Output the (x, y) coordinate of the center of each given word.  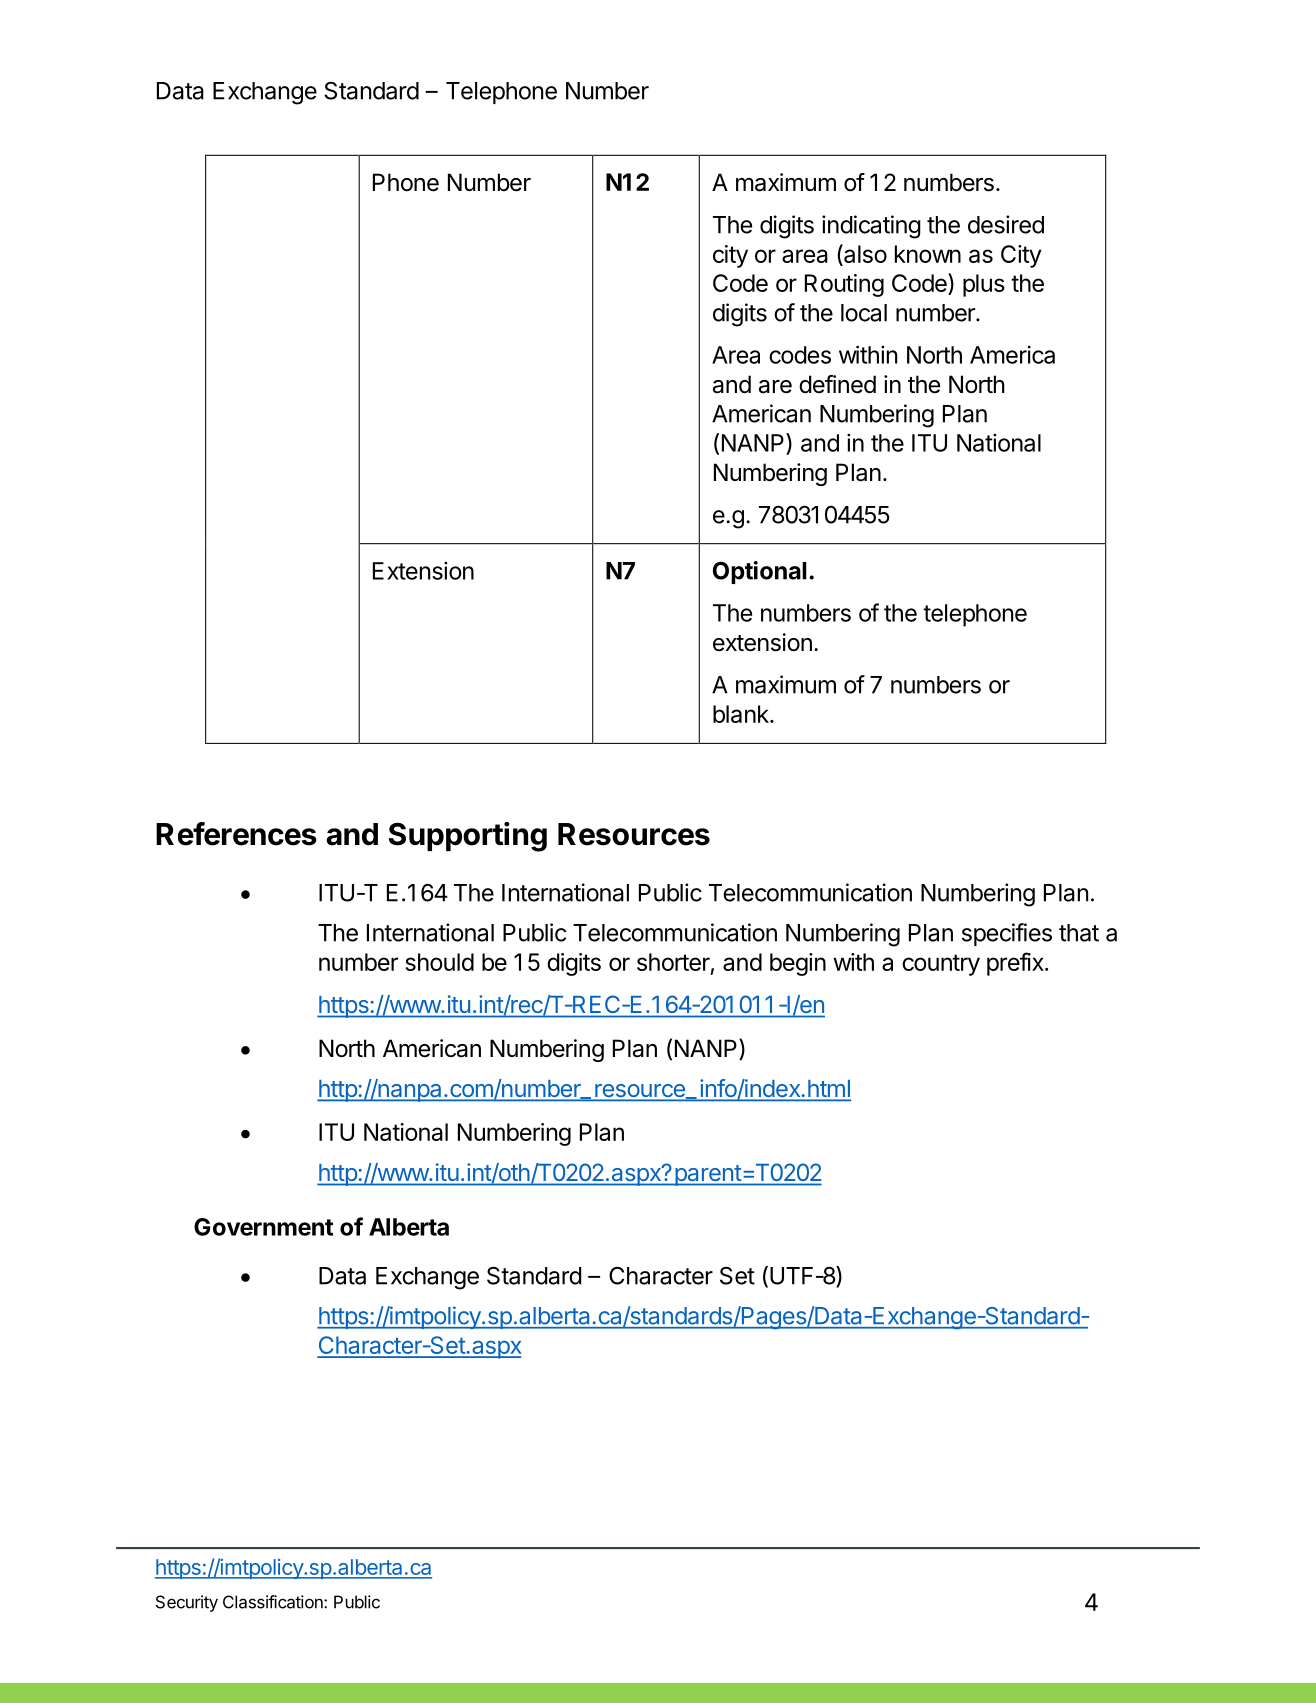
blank (742, 714)
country (941, 965)
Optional (760, 572)
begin (798, 964)
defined (837, 384)
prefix (1016, 964)
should (439, 962)
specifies (1007, 934)
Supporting (468, 837)
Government (263, 1227)
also (864, 253)
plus (984, 285)
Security (187, 1603)
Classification (274, 1602)
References (236, 834)
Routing (844, 285)
